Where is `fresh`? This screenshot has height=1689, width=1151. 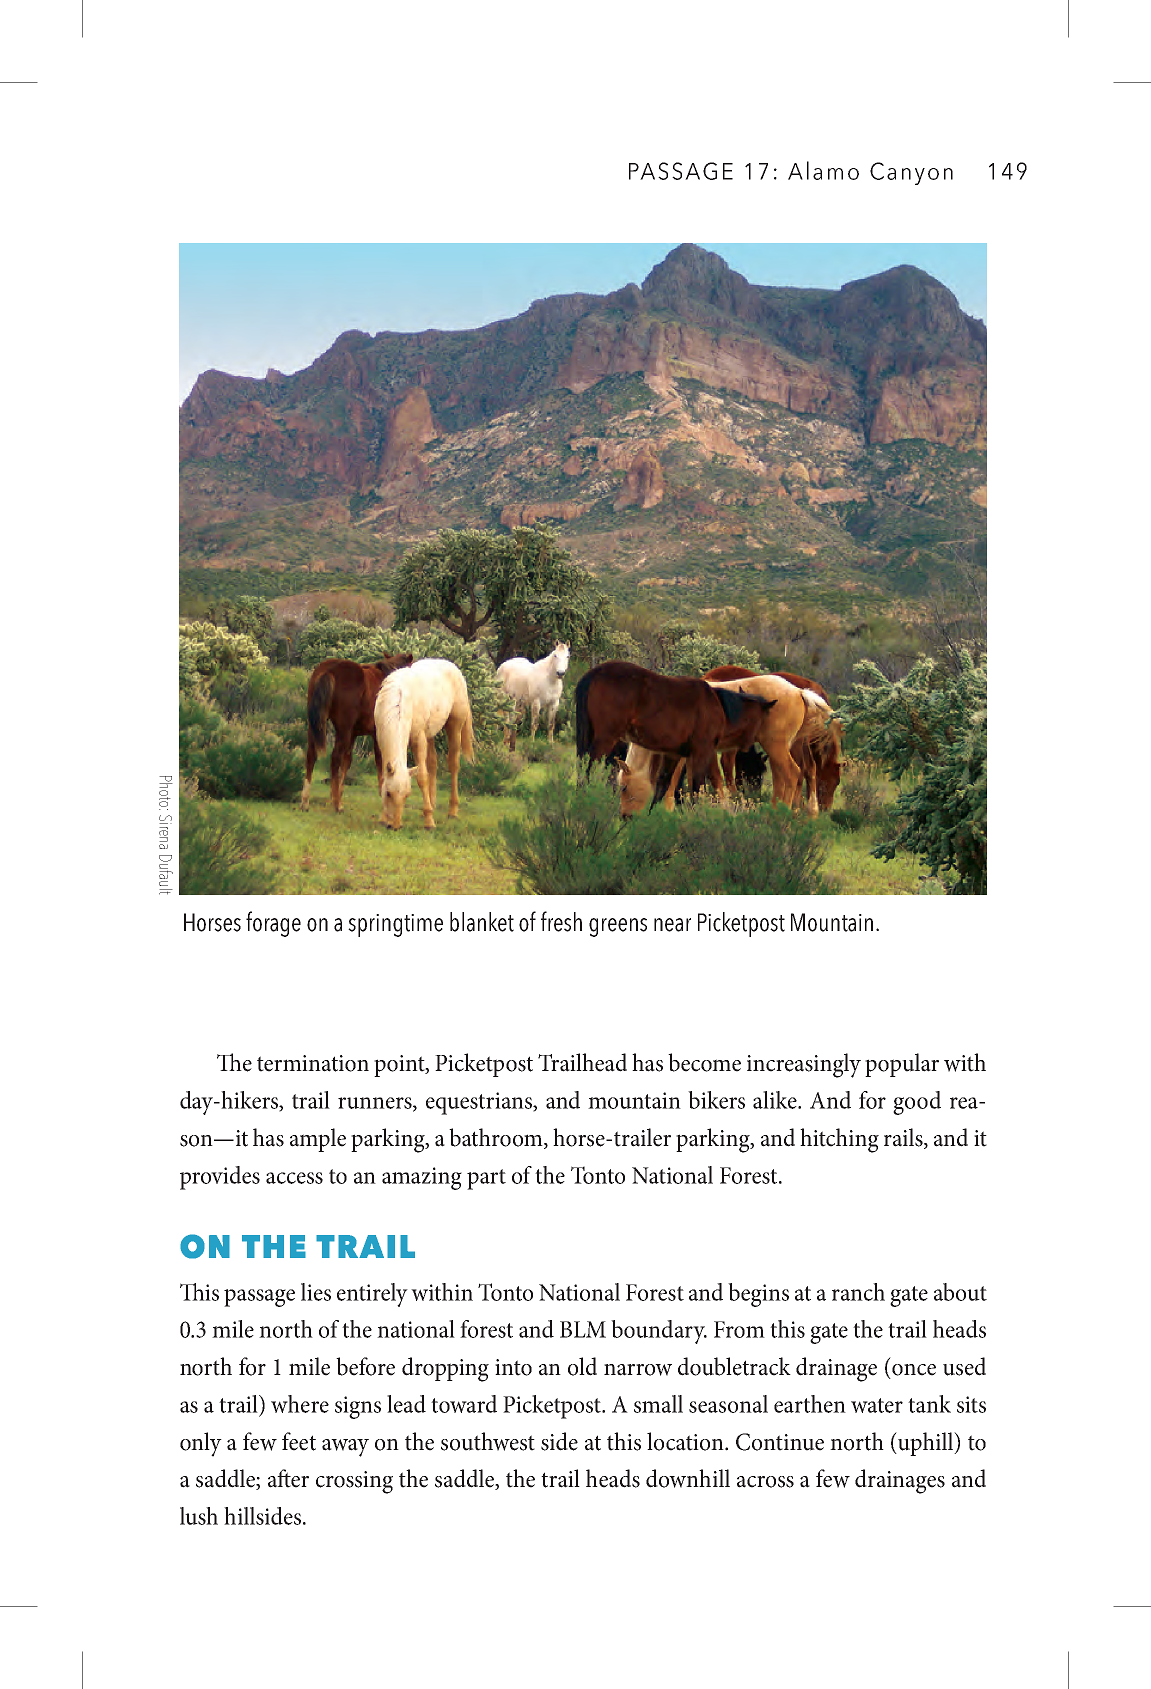 fresh is located at coordinates (561, 921).
